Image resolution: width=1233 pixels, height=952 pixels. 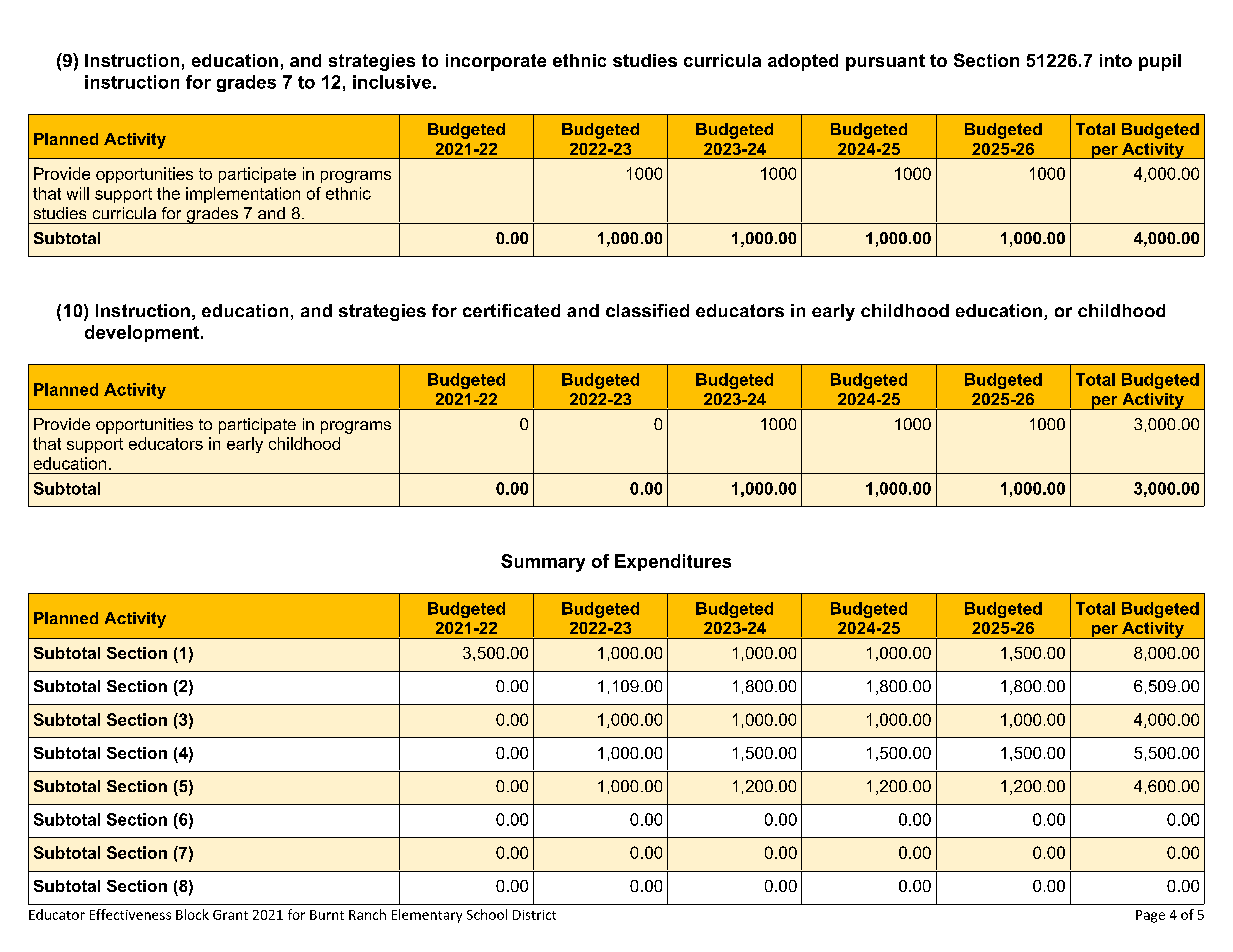 I want to click on classified, so click(x=647, y=310).
